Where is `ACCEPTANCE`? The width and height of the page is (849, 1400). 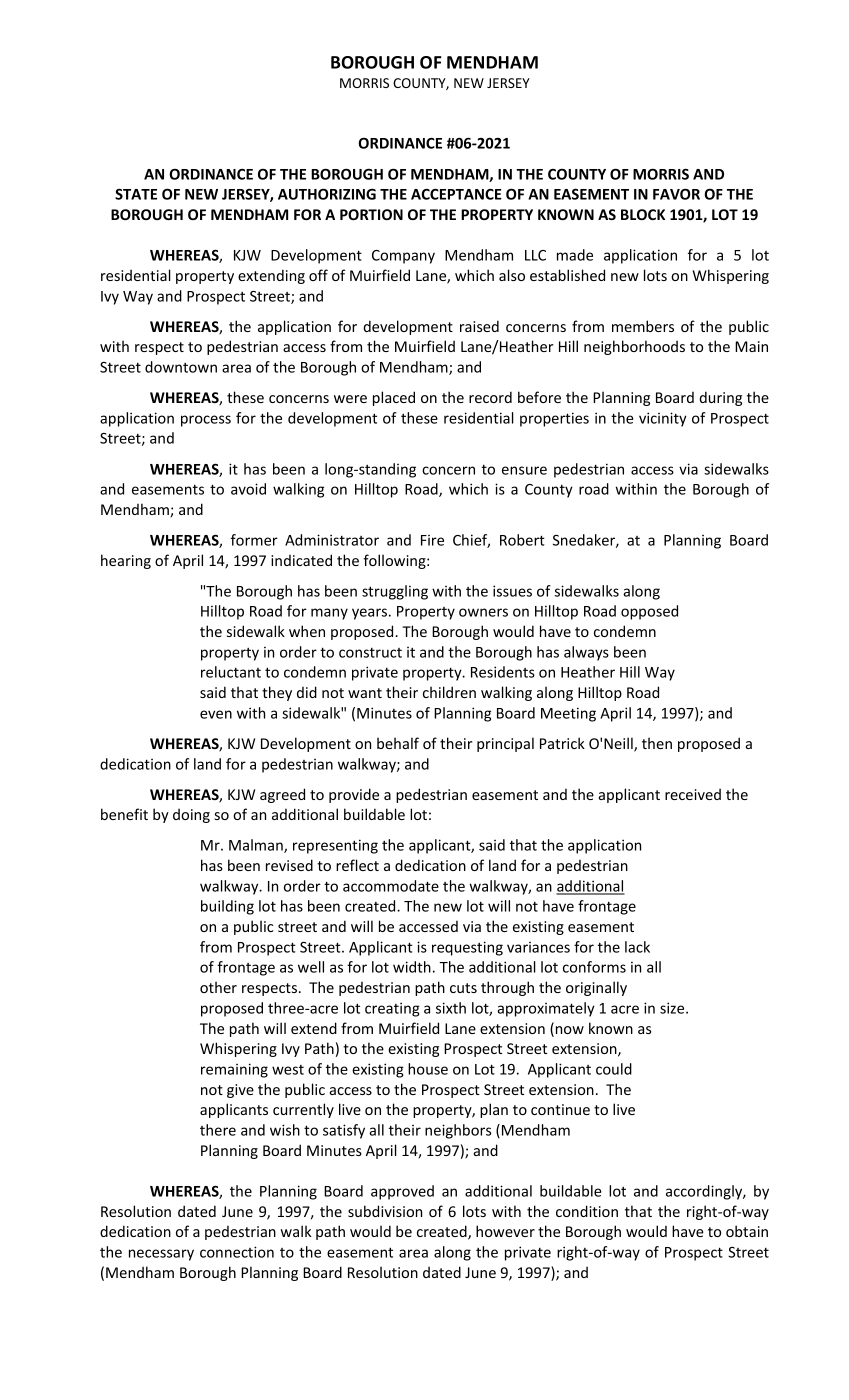
ACCEPTANCE is located at coordinates (456, 194).
